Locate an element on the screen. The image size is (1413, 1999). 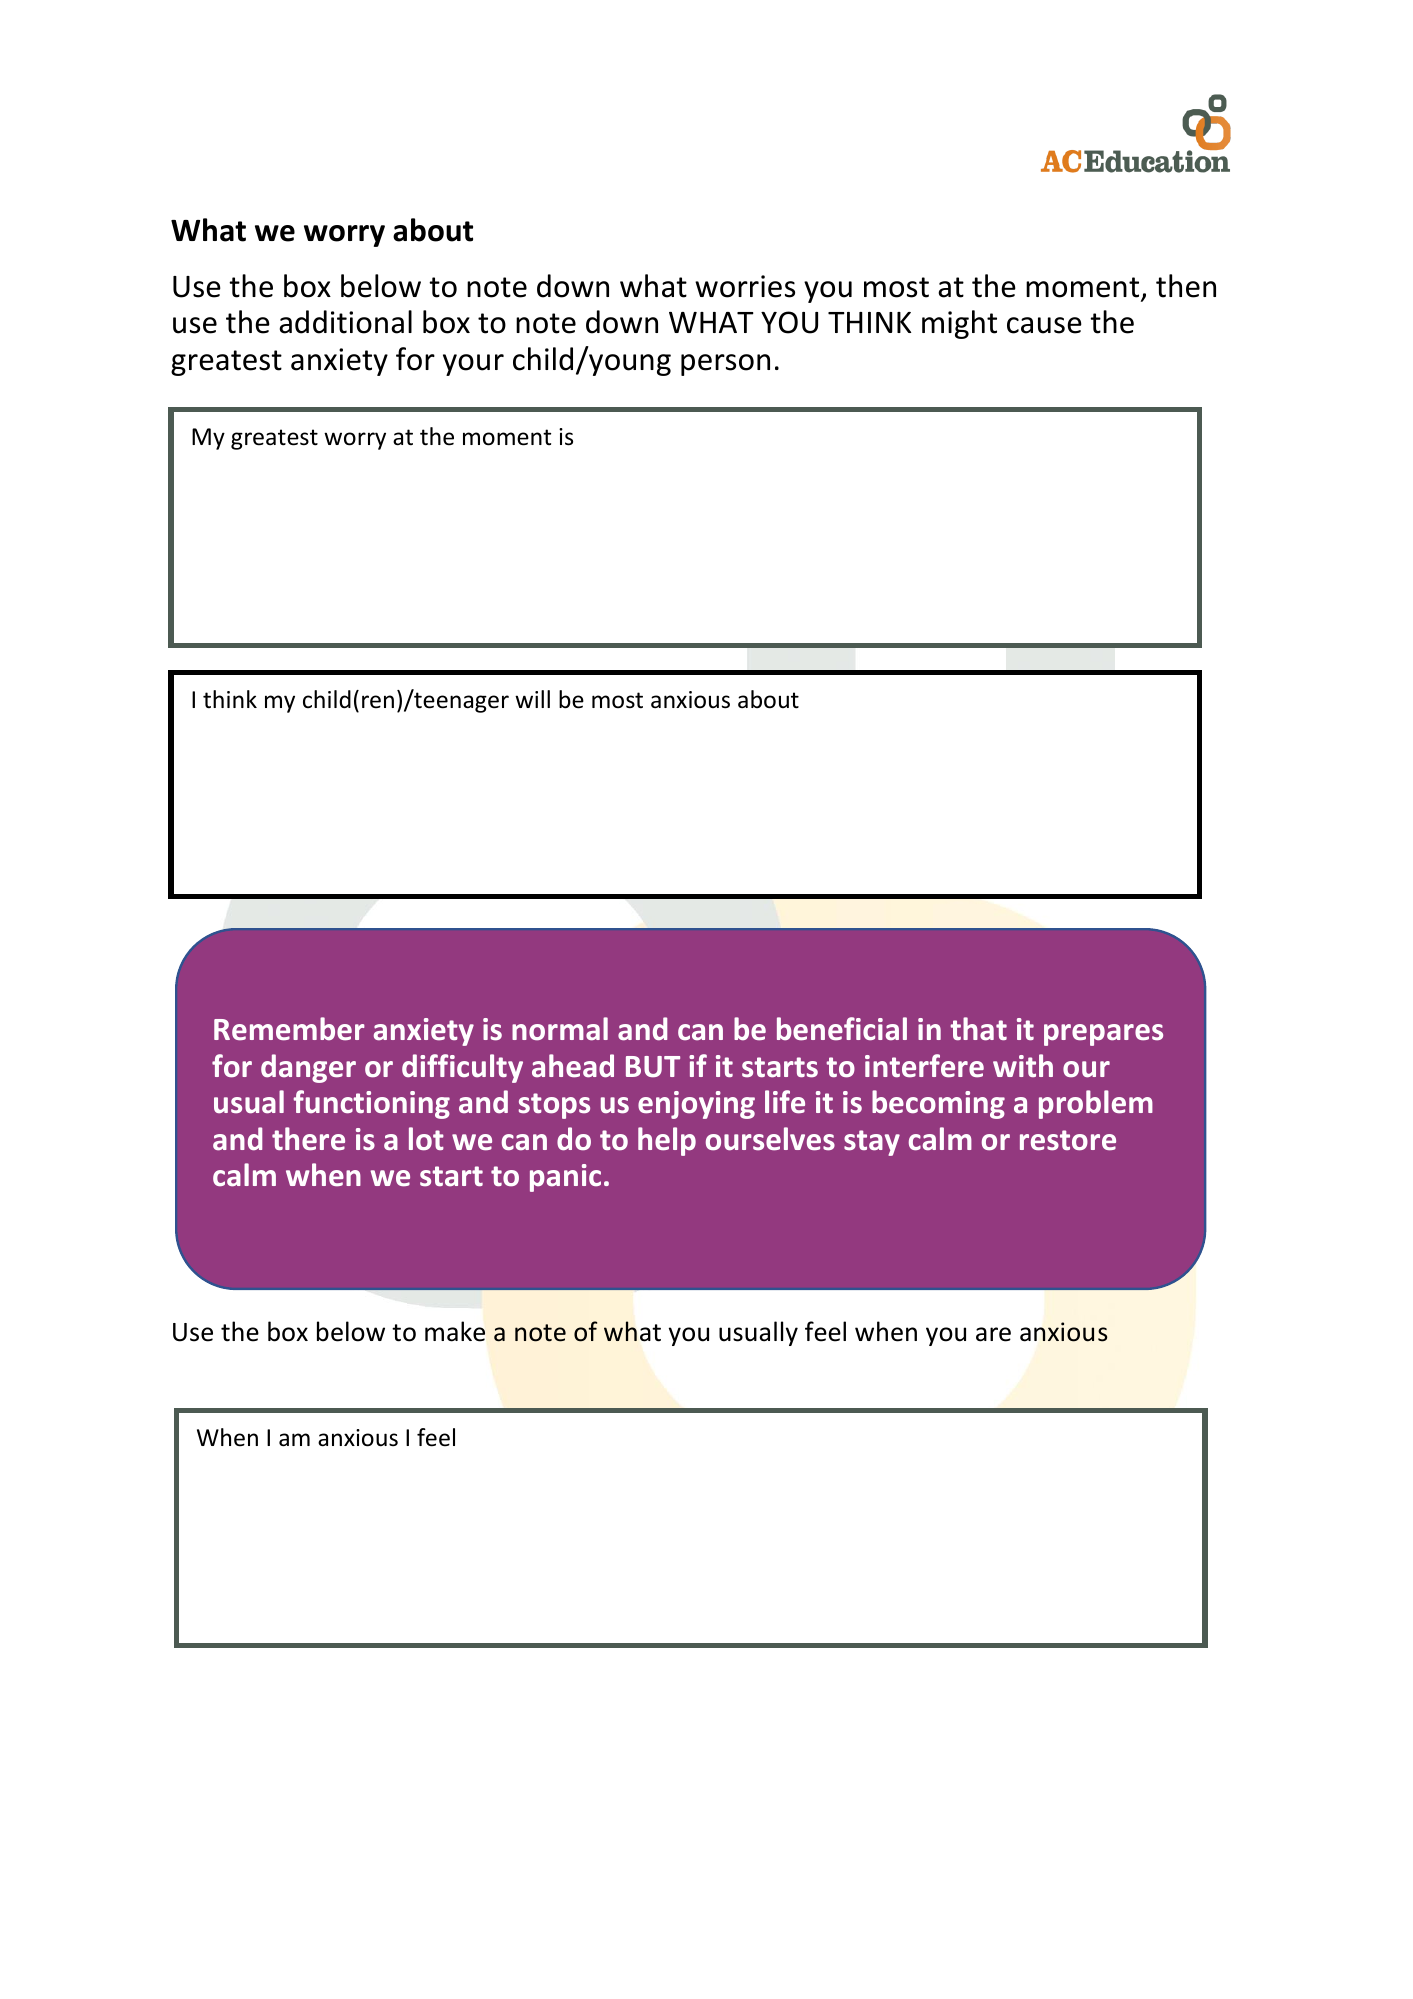
worries is located at coordinates (745, 286).
